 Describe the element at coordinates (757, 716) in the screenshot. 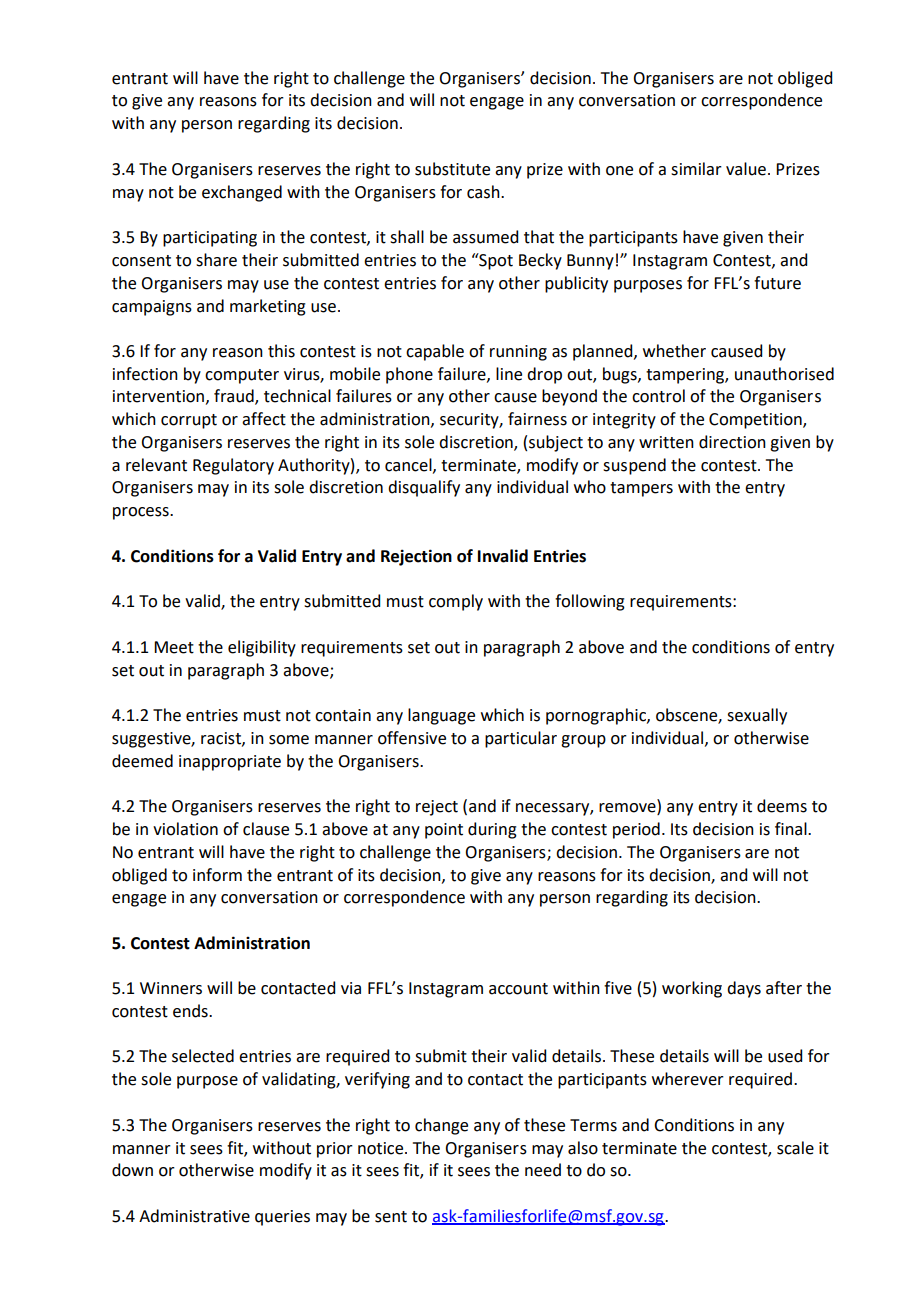

I see `sexually` at that location.
